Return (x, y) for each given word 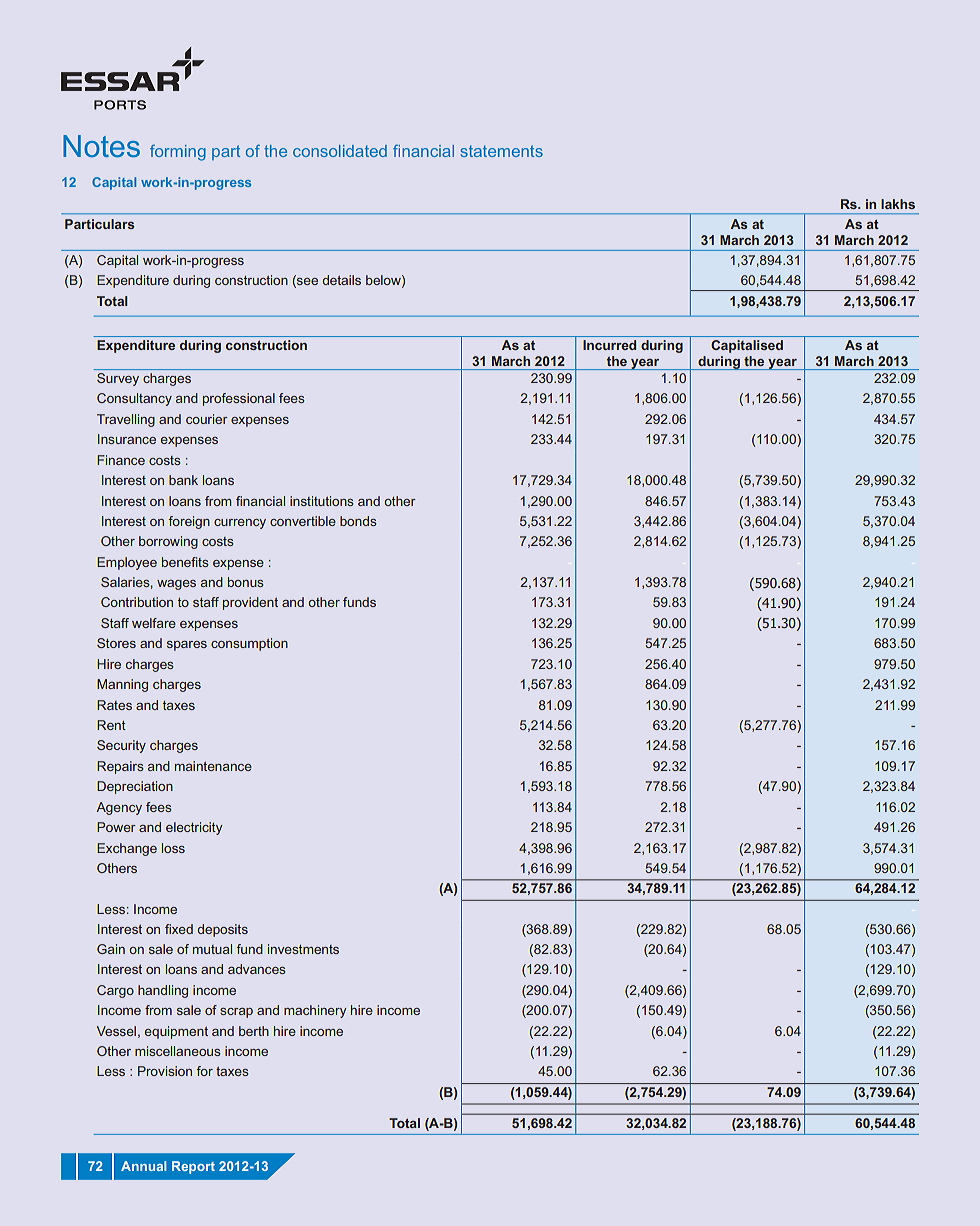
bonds (358, 521)
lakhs (898, 204)
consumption (249, 644)
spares (187, 646)
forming (178, 153)
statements (502, 151)
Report (193, 1167)
